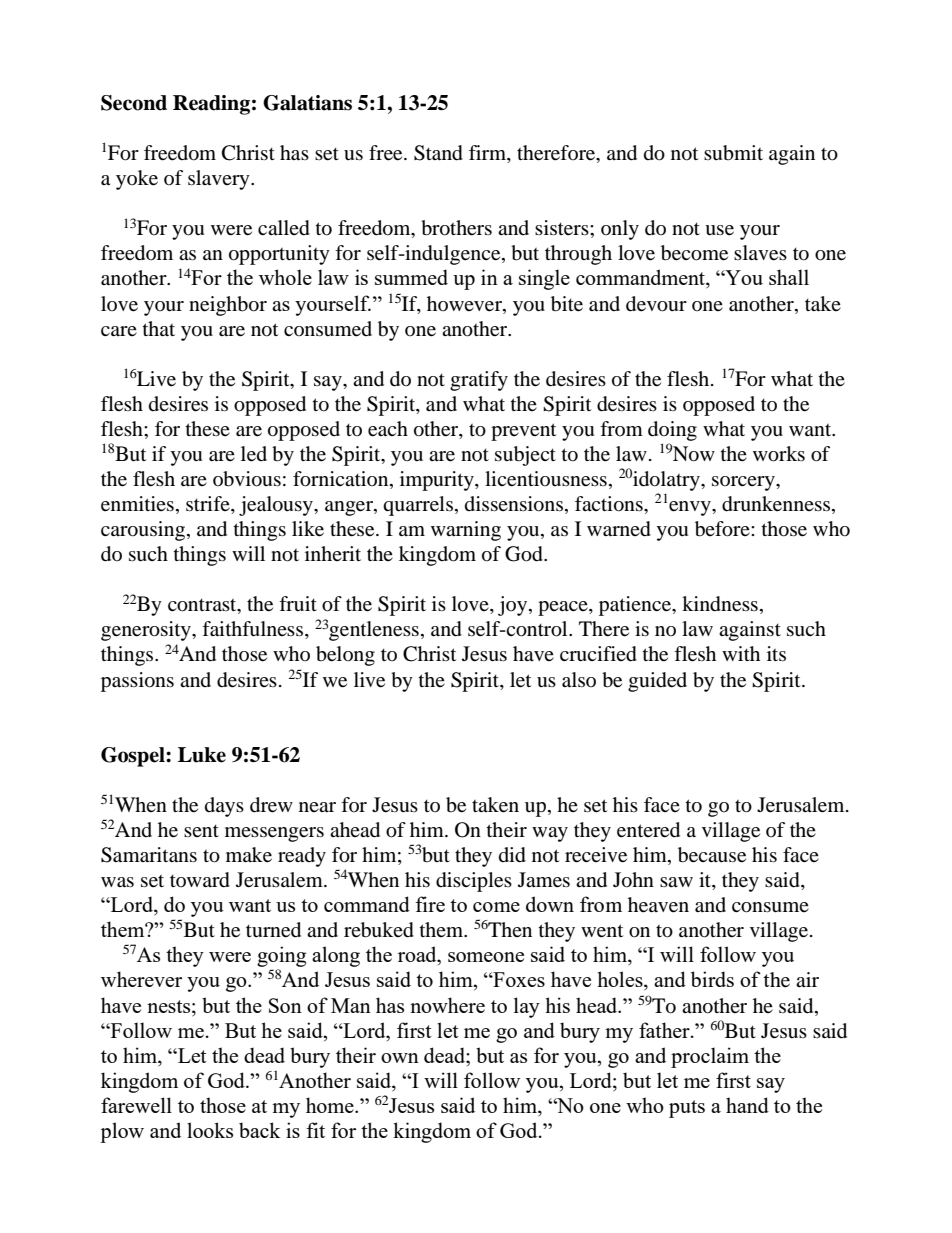 Image resolution: width=952 pixels, height=1233 pixels. What do you see at coordinates (514, 606) in the screenshot?
I see `joy` at bounding box center [514, 606].
